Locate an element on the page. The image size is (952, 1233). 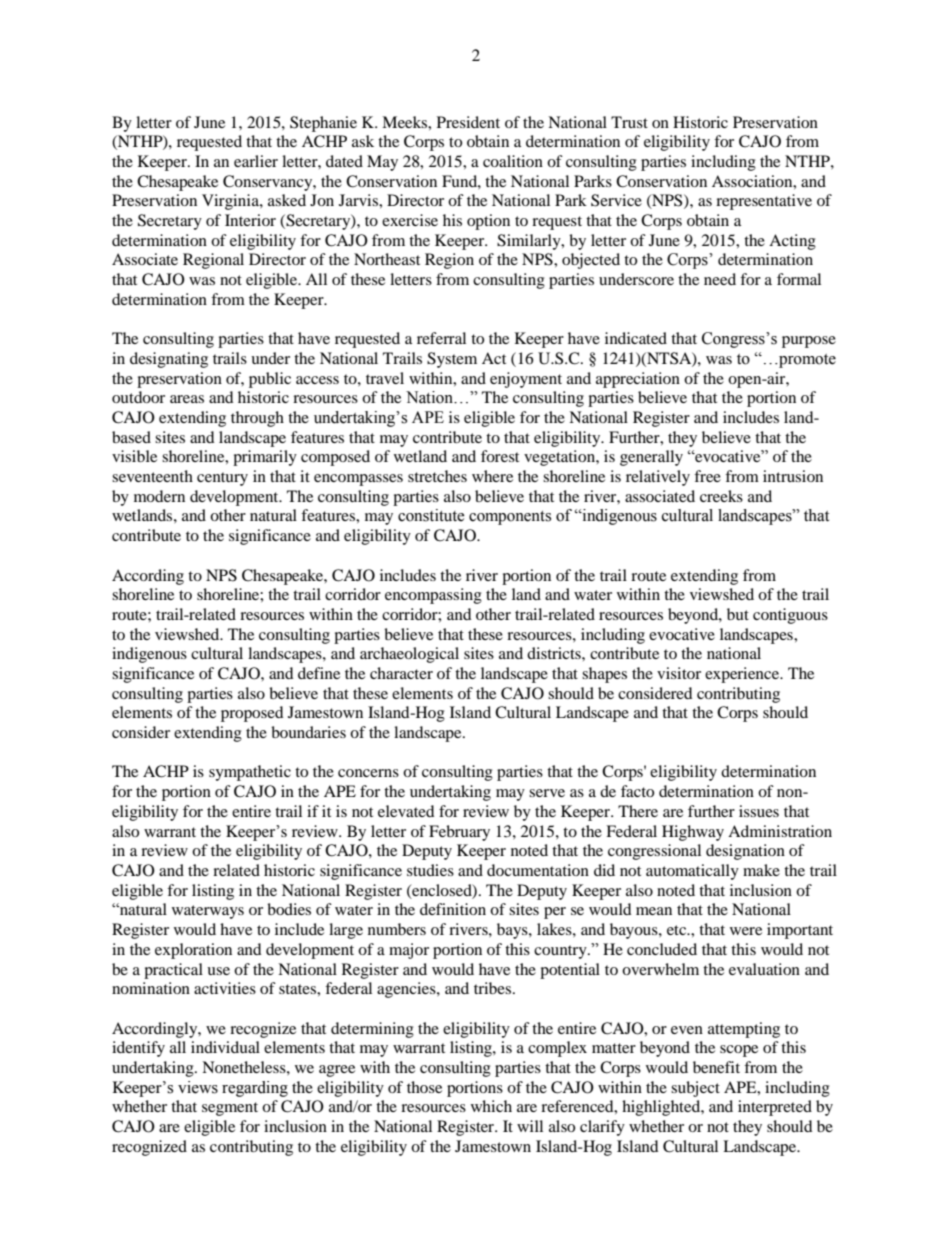
subject is located at coordinates (695, 1089).
